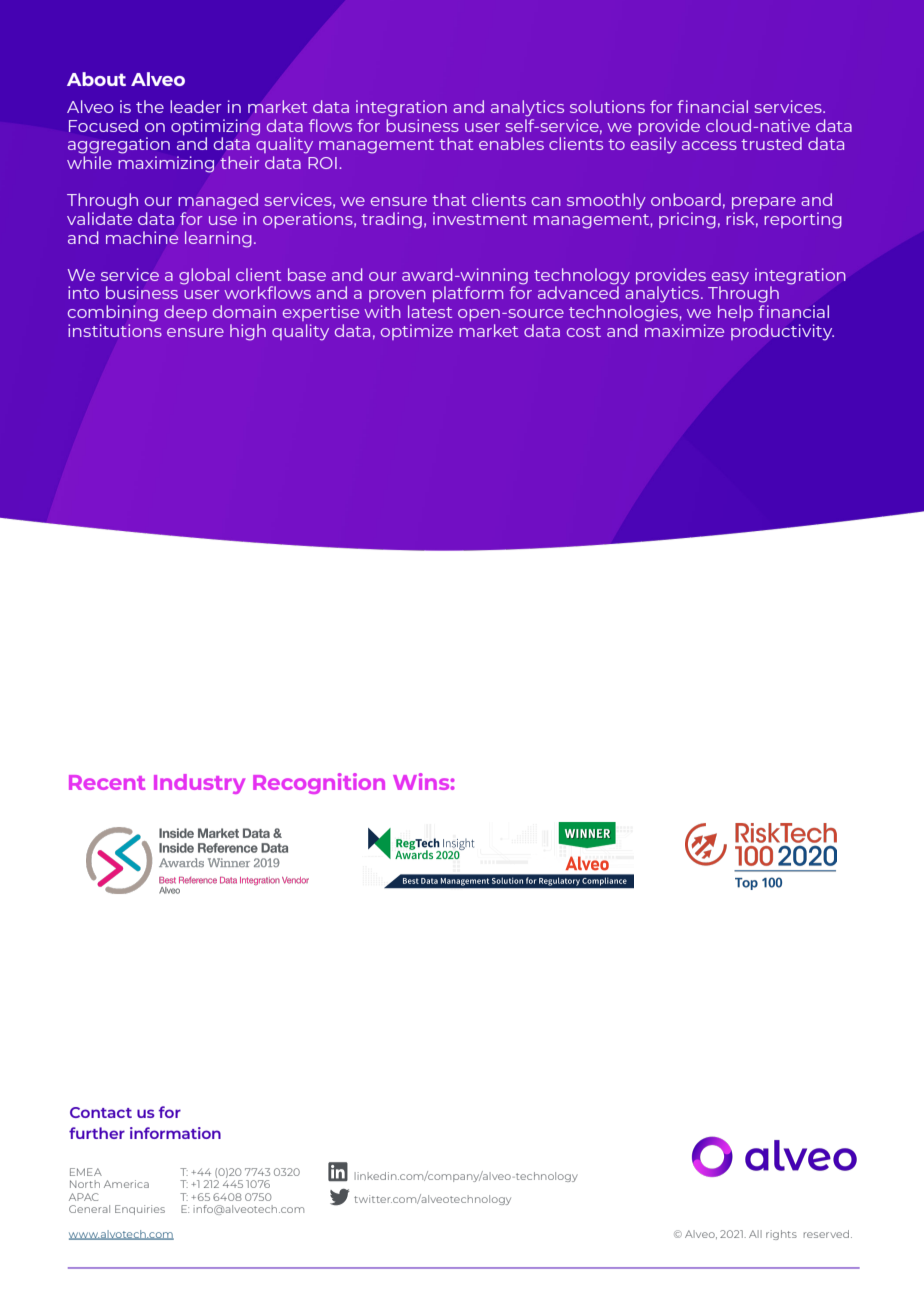  Describe the element at coordinates (417, 332) in the screenshot. I see `optimize` at that location.
